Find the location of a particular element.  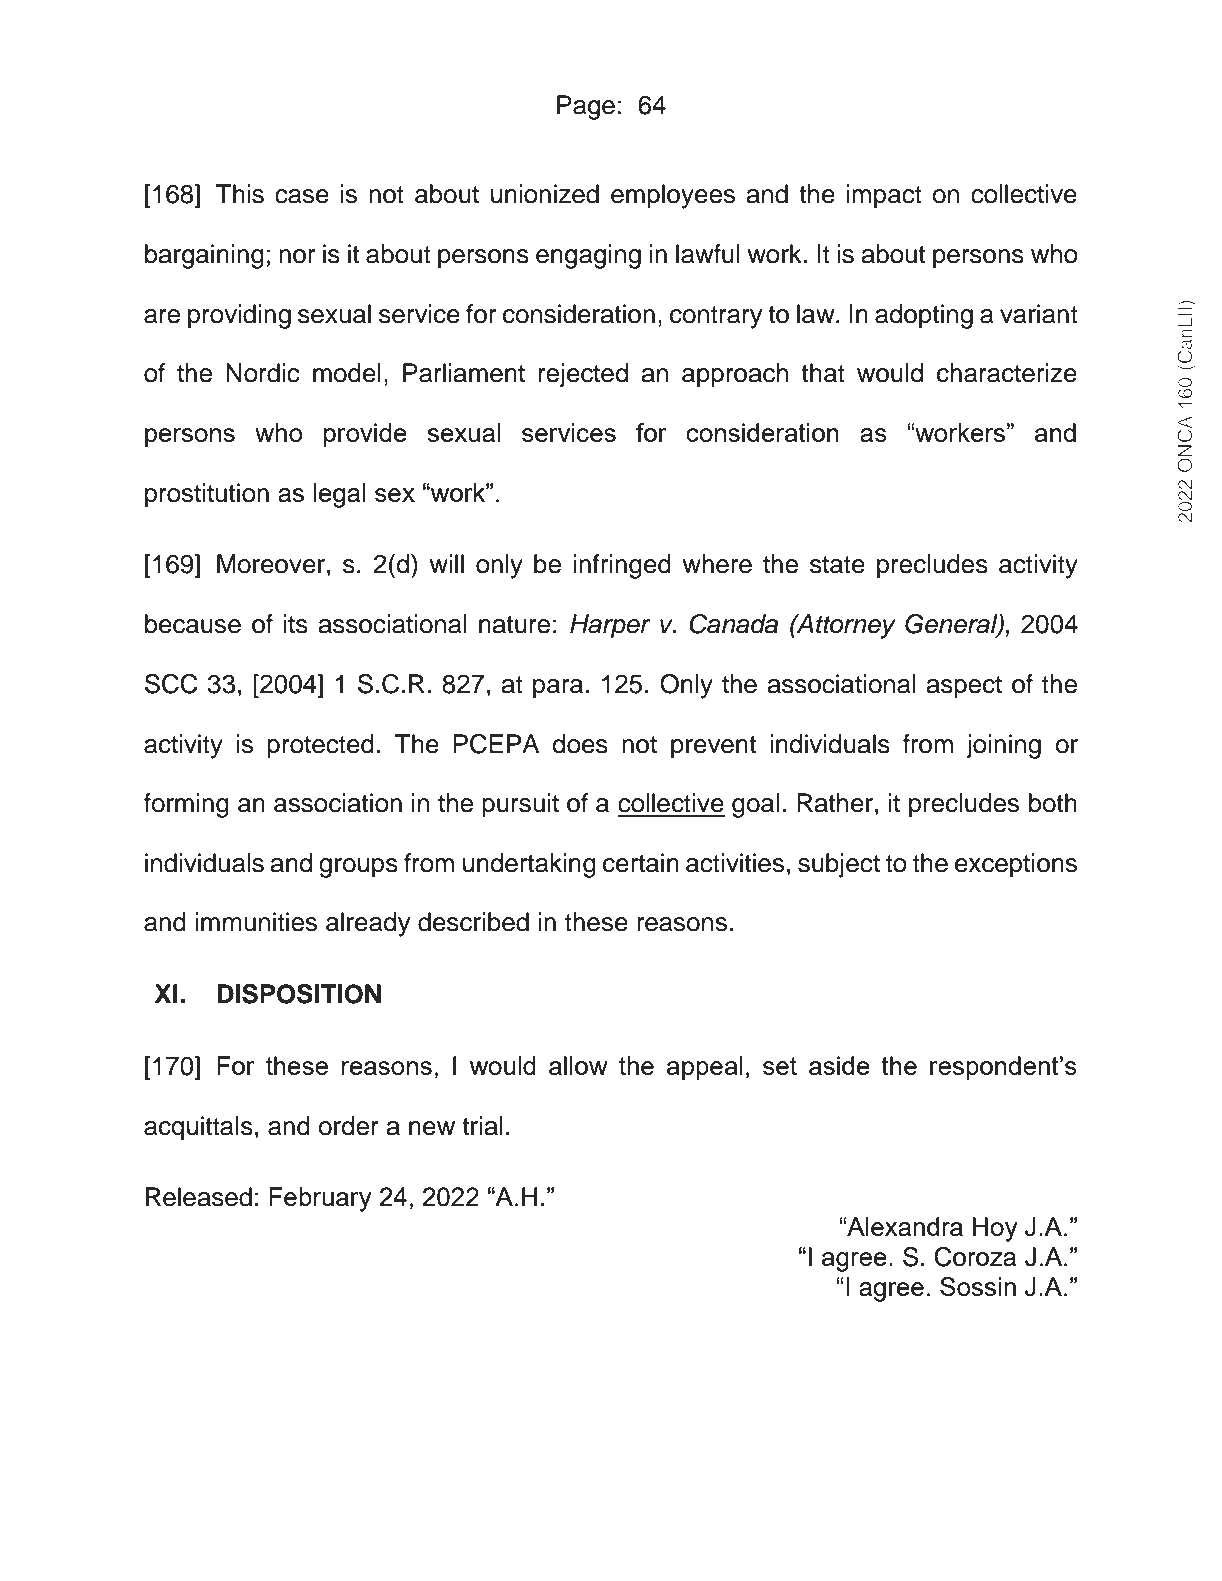

This is located at coordinates (240, 194).
